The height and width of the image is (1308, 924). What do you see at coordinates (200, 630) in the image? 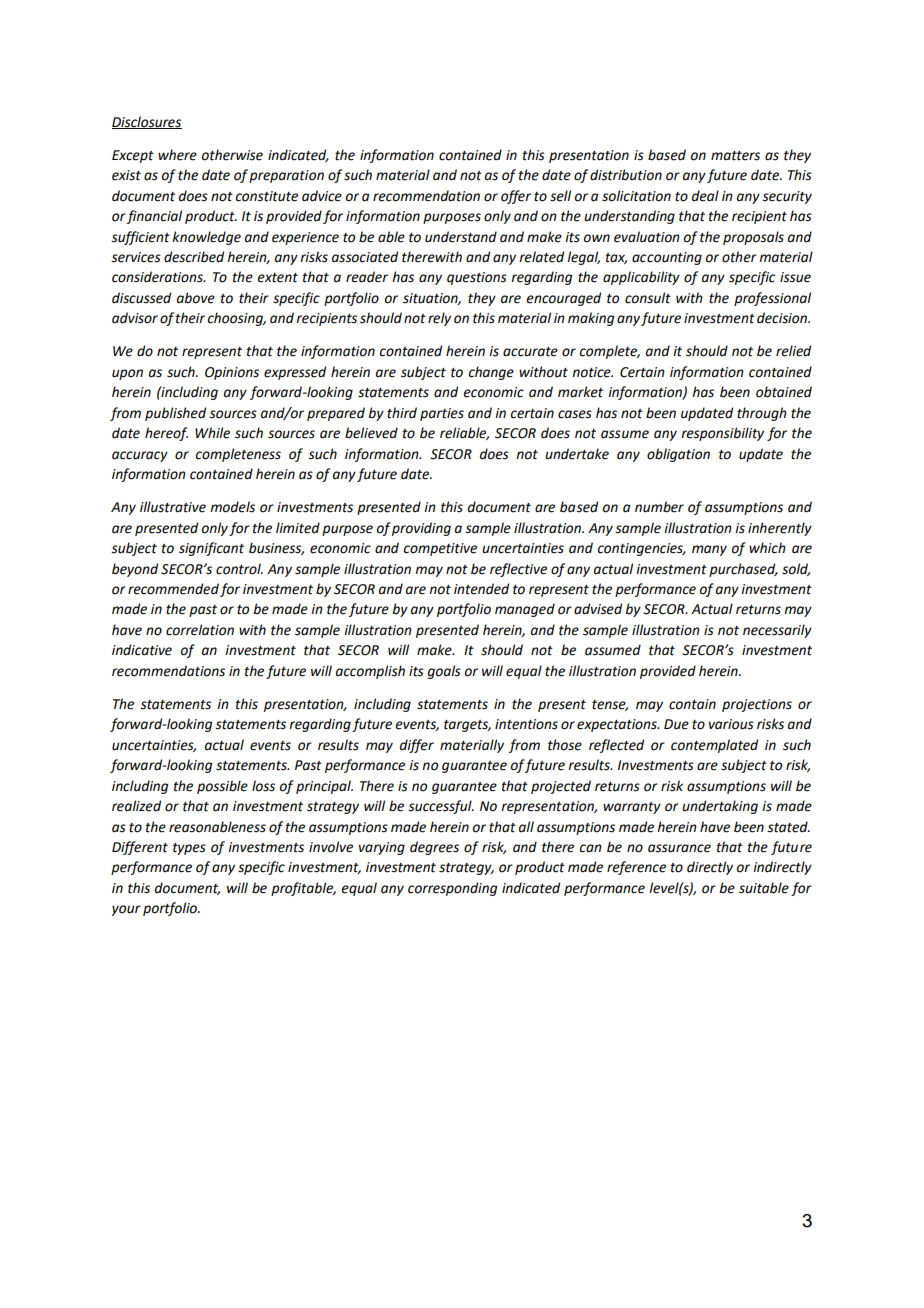
I see `correlation` at bounding box center [200, 630].
